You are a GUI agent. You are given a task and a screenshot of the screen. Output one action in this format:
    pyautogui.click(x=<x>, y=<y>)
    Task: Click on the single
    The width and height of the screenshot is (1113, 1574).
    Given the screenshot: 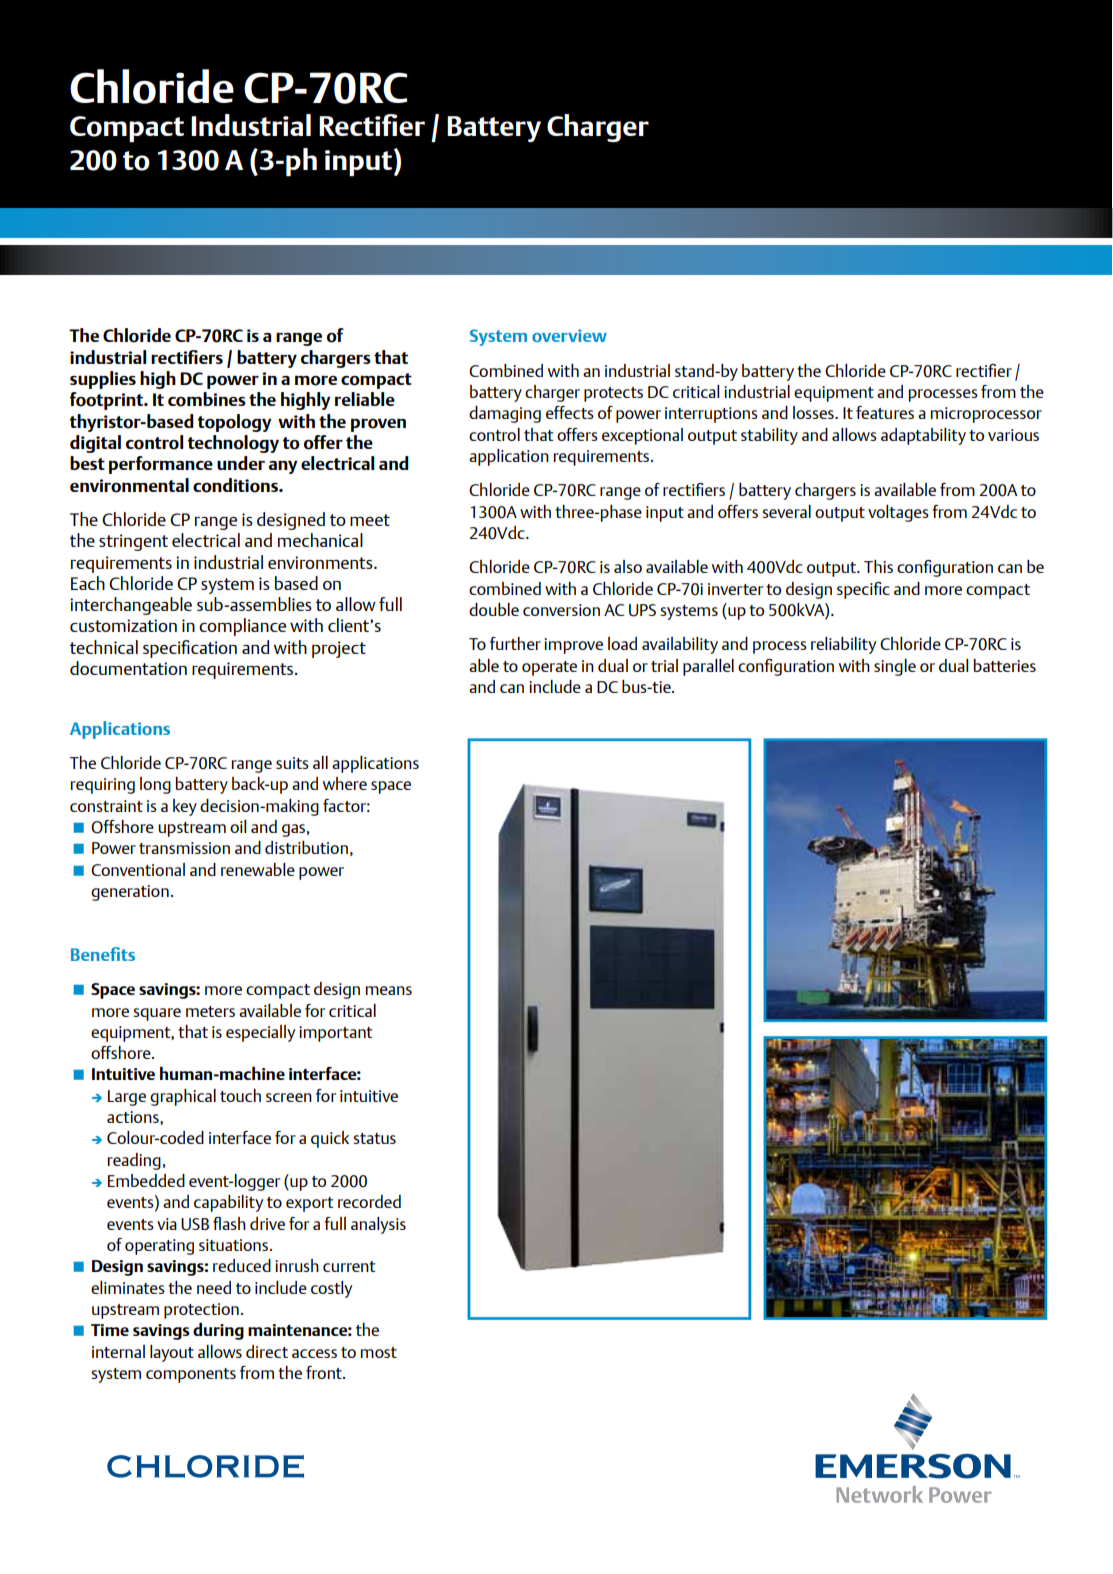 What is the action you would take?
    pyautogui.click(x=895, y=667)
